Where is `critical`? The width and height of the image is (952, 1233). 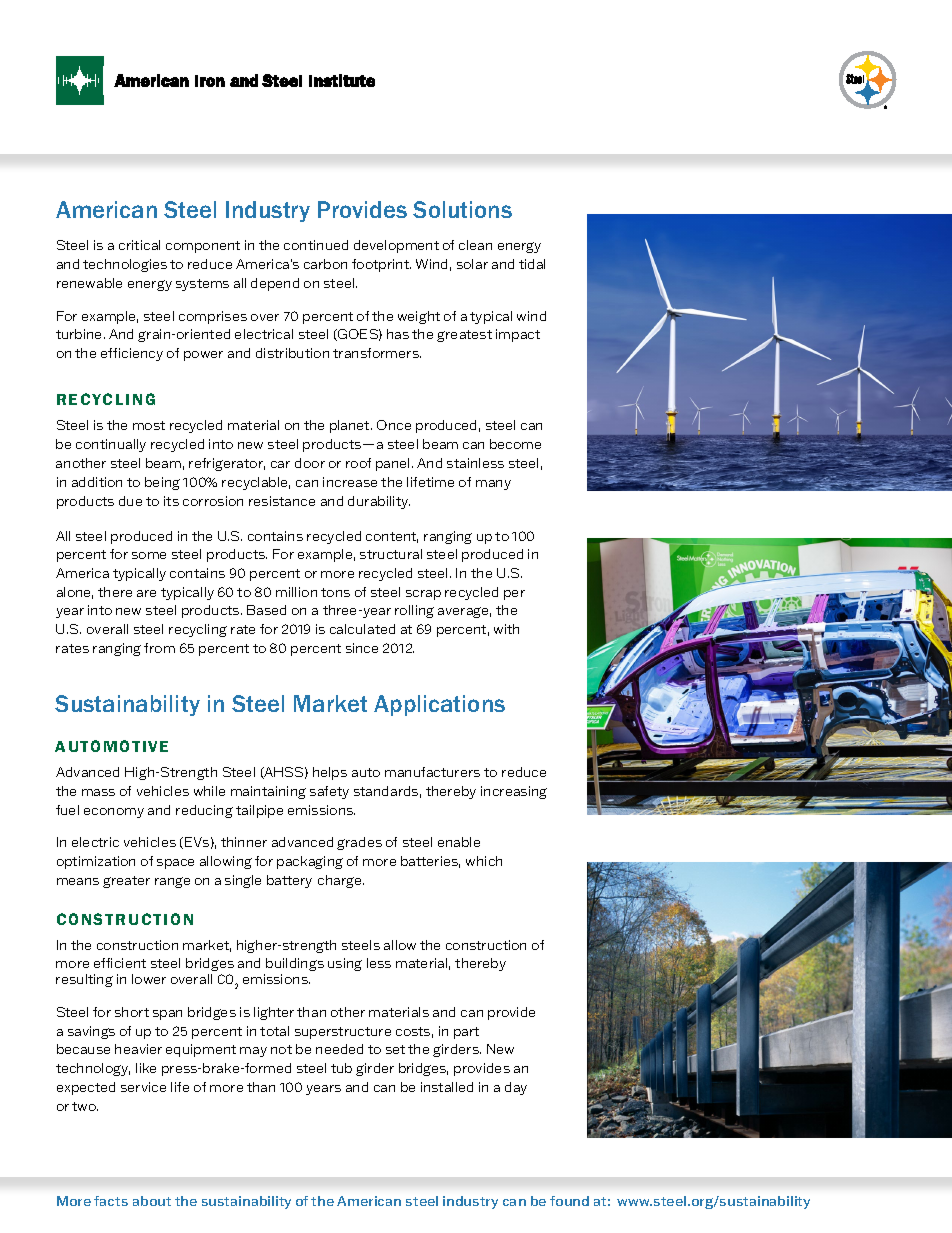
critical is located at coordinates (139, 245).
